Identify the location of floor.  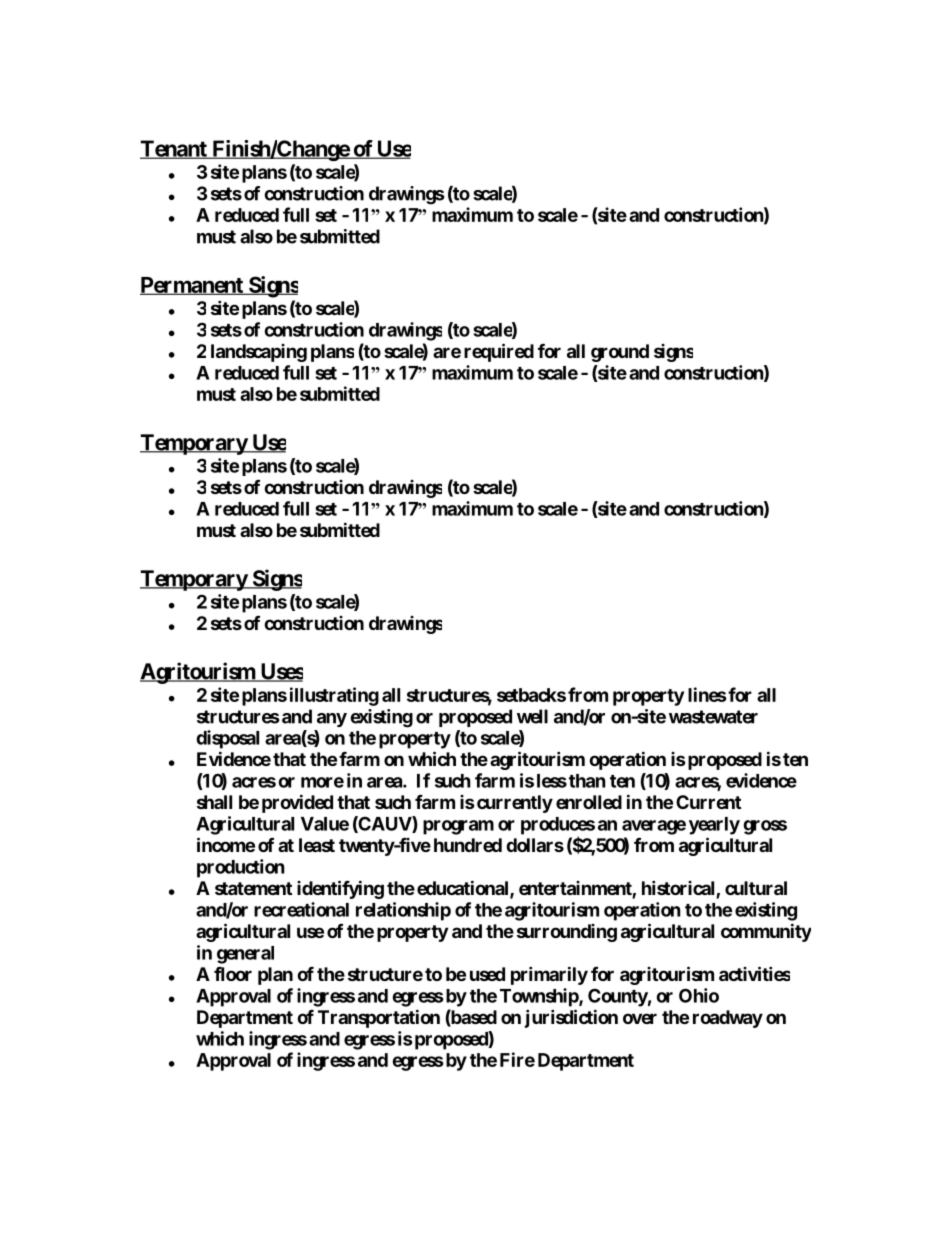
(233, 973).
